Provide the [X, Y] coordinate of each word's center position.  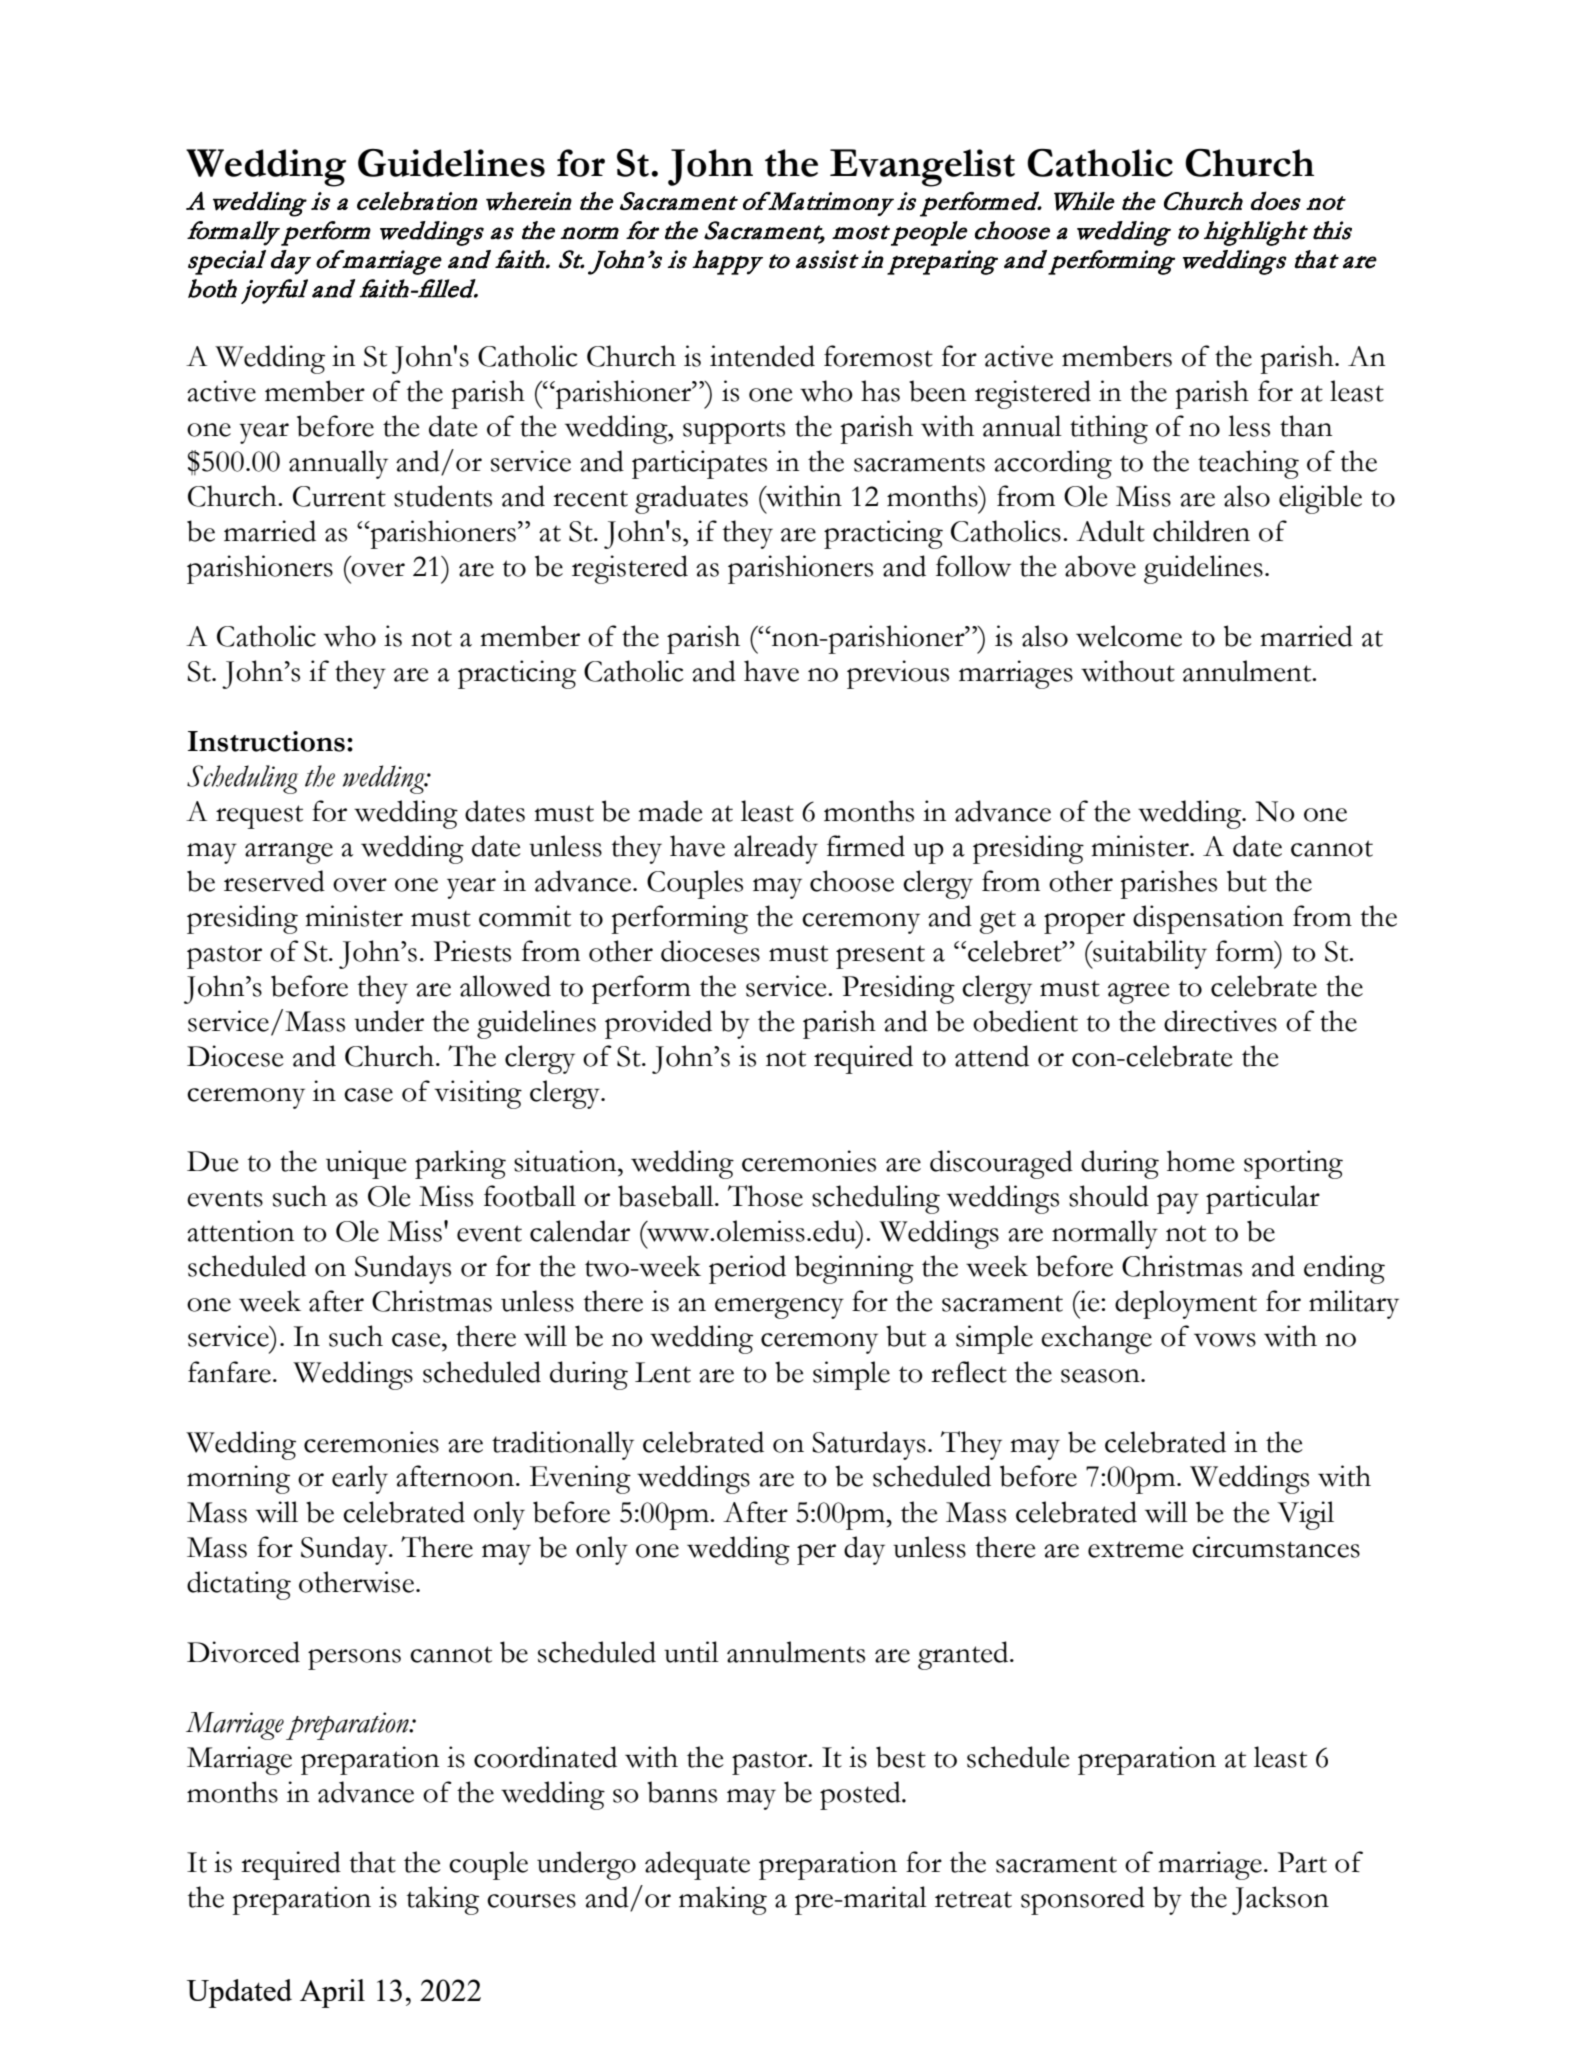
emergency [779, 1308]
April [332, 1993]
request [259, 817]
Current [339, 496]
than [1306, 426]
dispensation [1208, 919]
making [723, 1900]
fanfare [229, 1372]
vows [1225, 1340]
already [776, 849]
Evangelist [922, 168]
